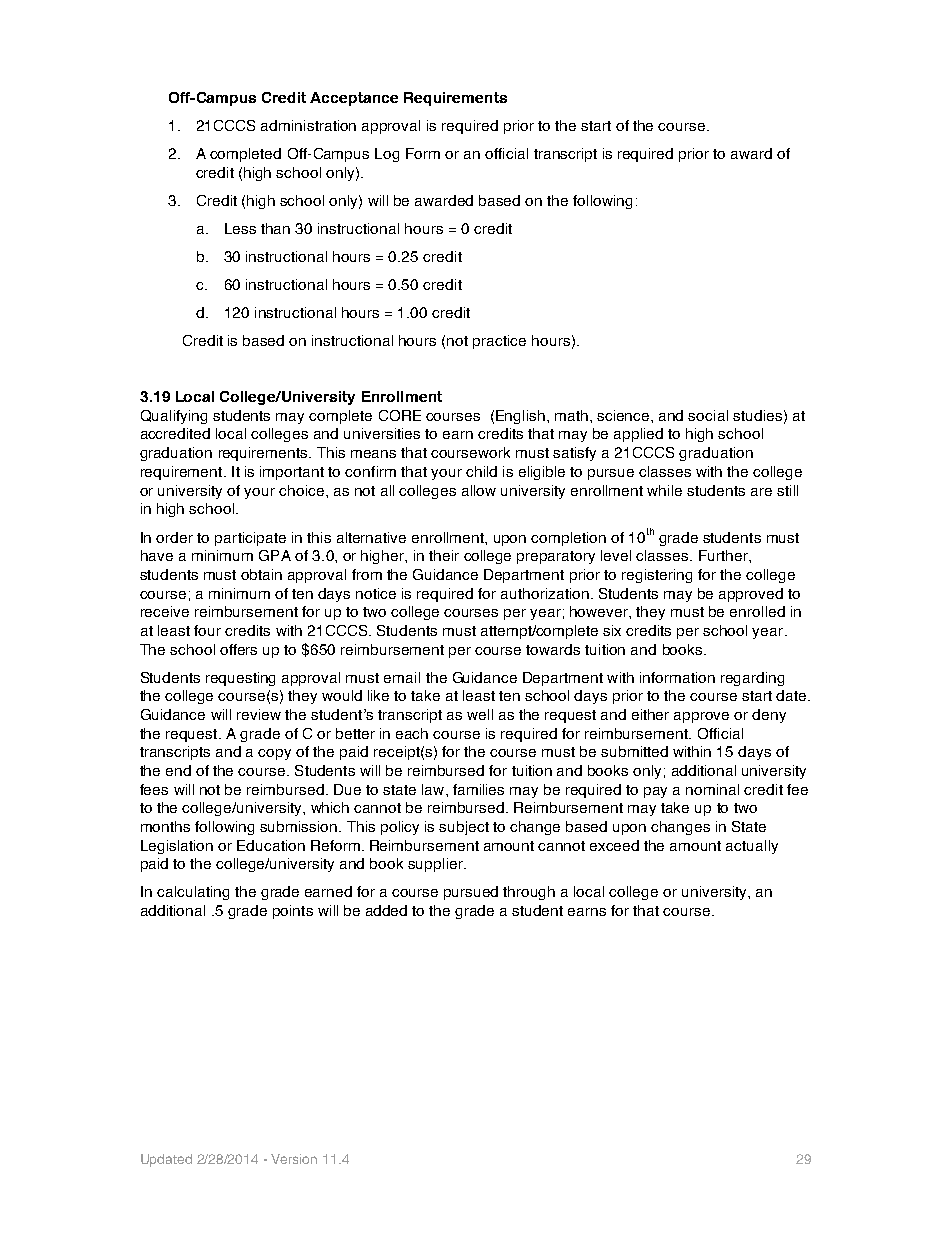 This screenshot has width=952, height=1233. I want to click on end, so click(178, 770).
